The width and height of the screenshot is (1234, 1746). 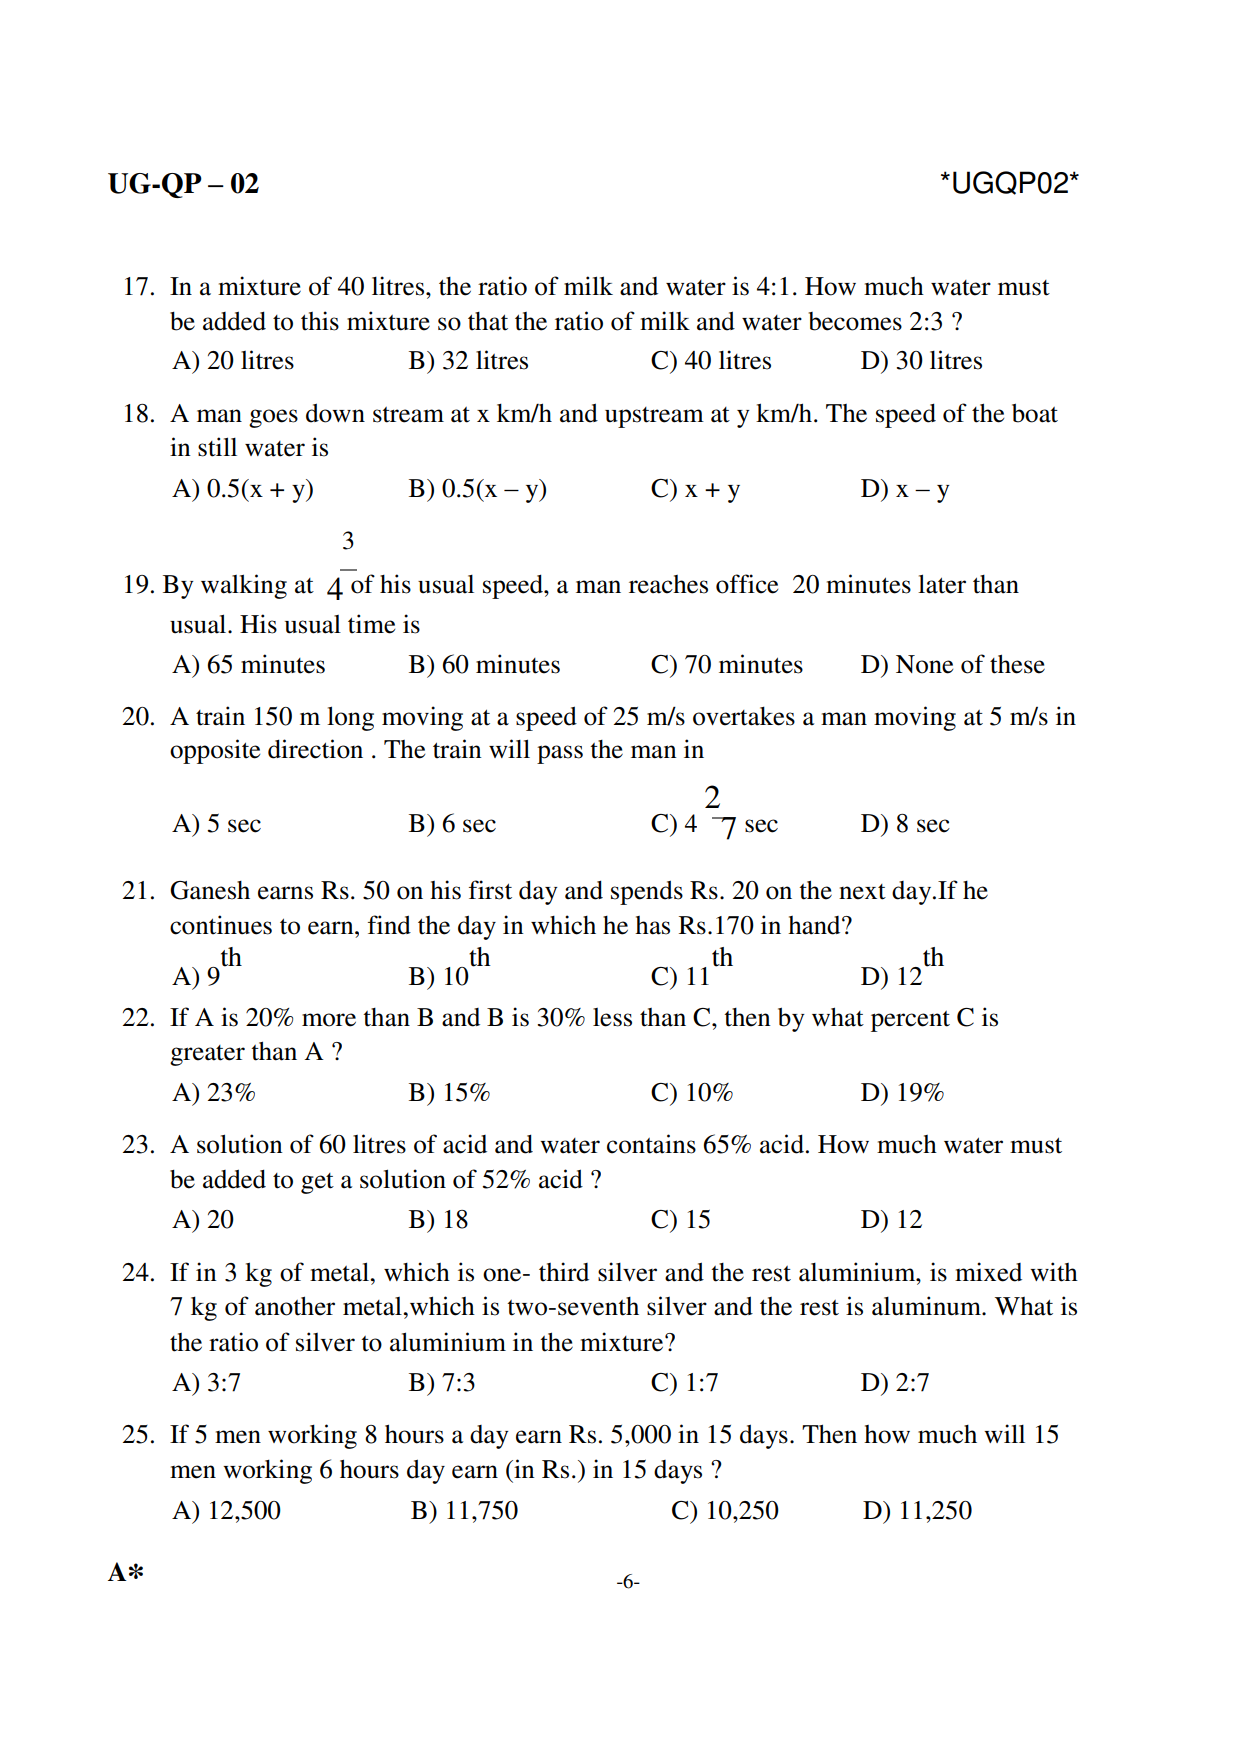 What do you see at coordinates (371, 624) in the screenshot?
I see `time` at bounding box center [371, 624].
